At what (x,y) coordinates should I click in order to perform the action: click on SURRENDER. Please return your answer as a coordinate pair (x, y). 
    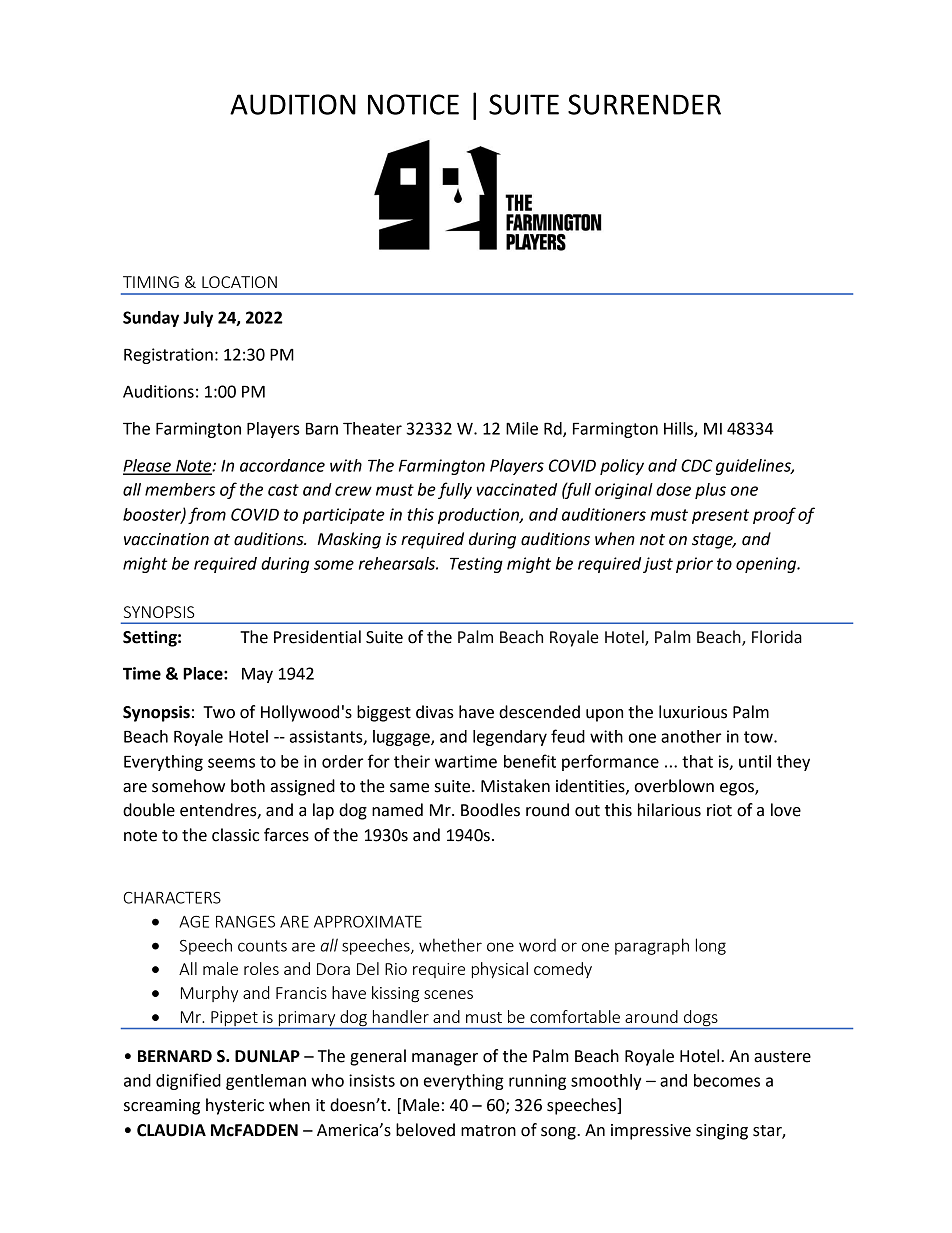
    Looking at the image, I should click on (644, 104).
